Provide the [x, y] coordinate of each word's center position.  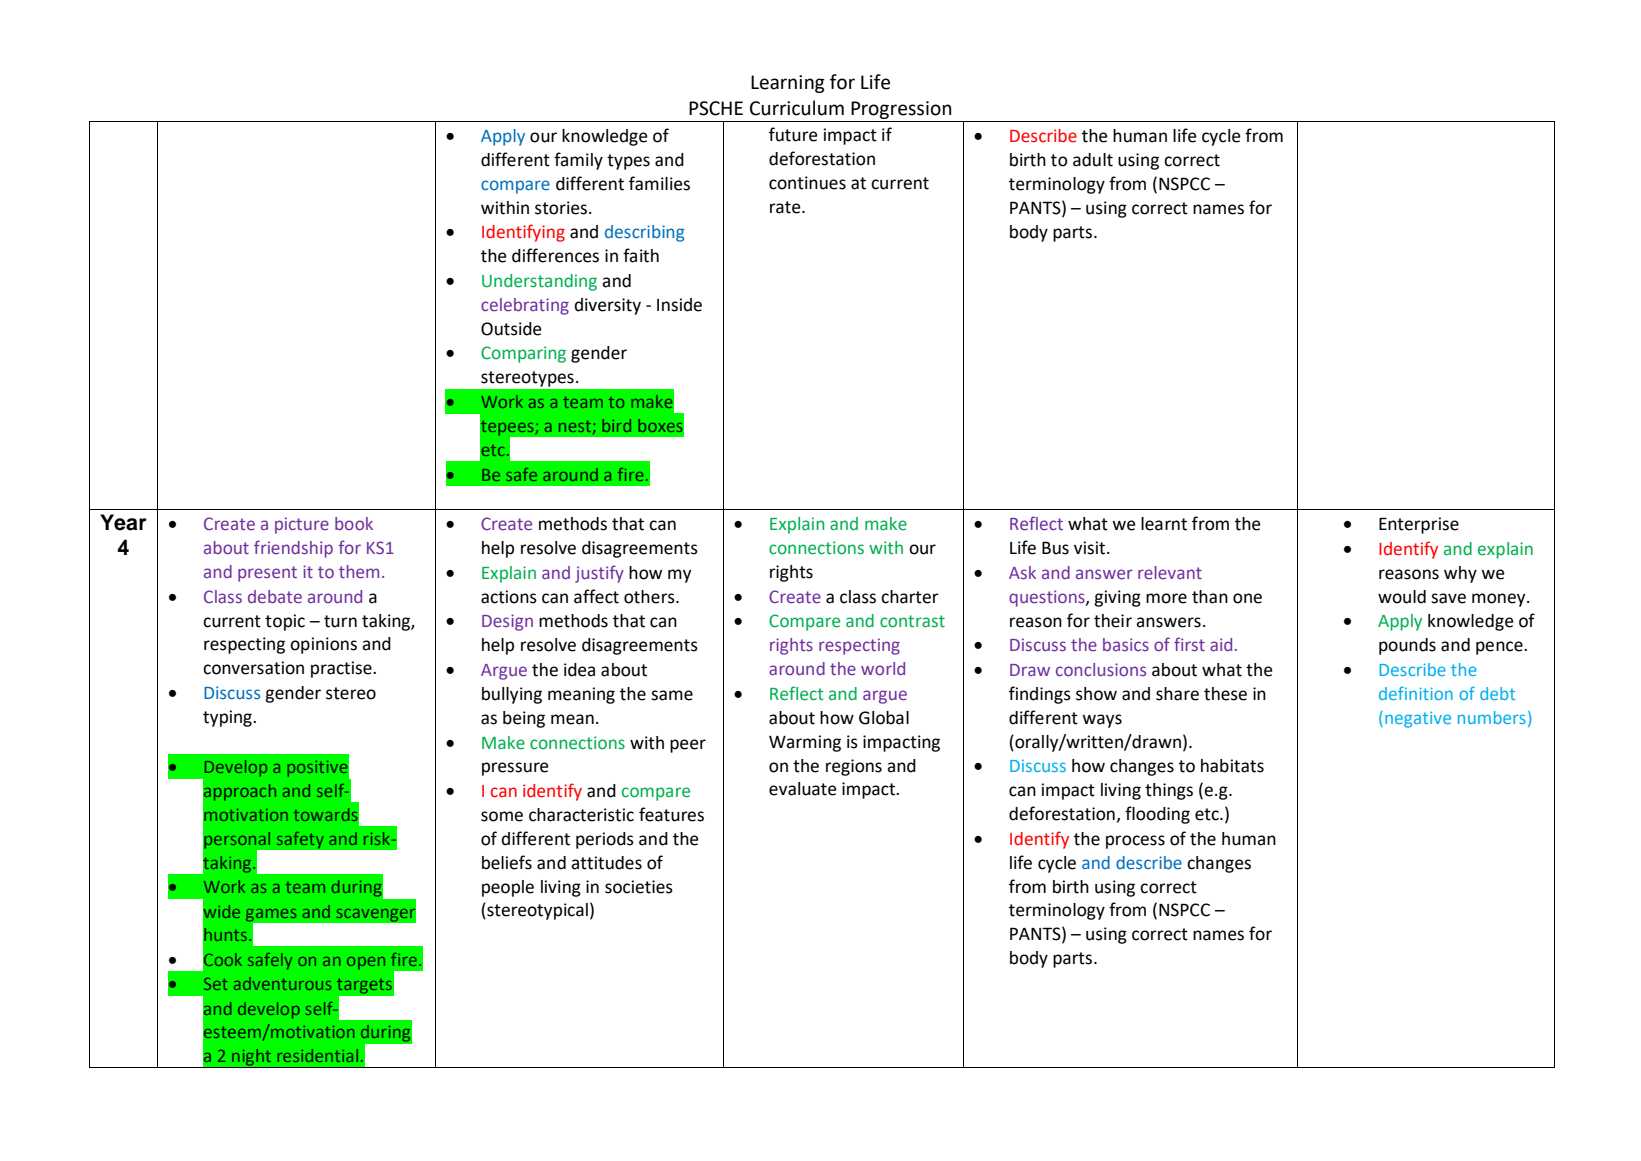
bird [616, 425]
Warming [805, 743]
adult [1093, 160]
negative [1418, 719]
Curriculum [797, 108]
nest [576, 427]
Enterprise [1419, 525]
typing [228, 718]
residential [317, 1055]
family [578, 161]
